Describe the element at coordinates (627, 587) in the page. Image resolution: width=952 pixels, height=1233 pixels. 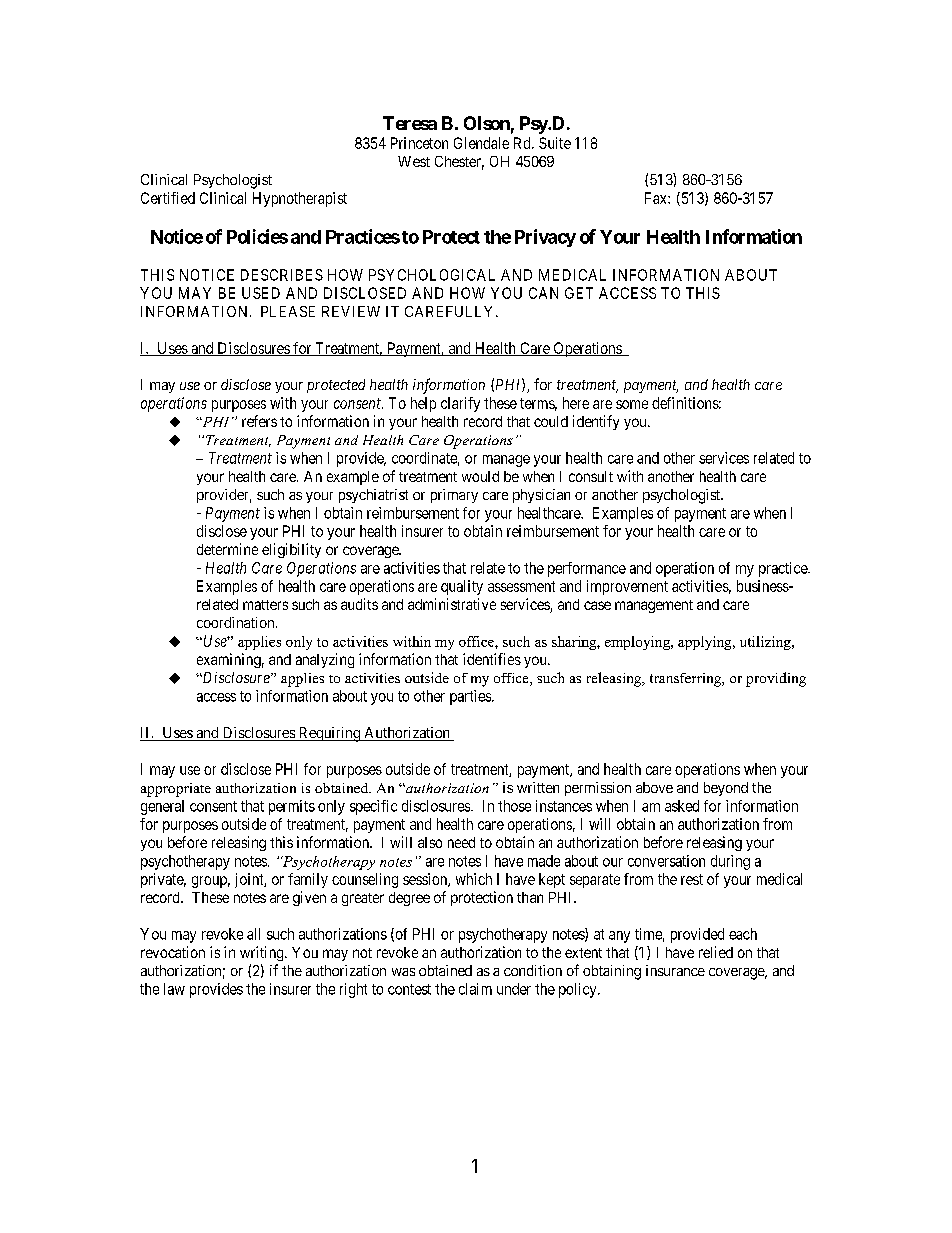
I see `improvement` at that location.
